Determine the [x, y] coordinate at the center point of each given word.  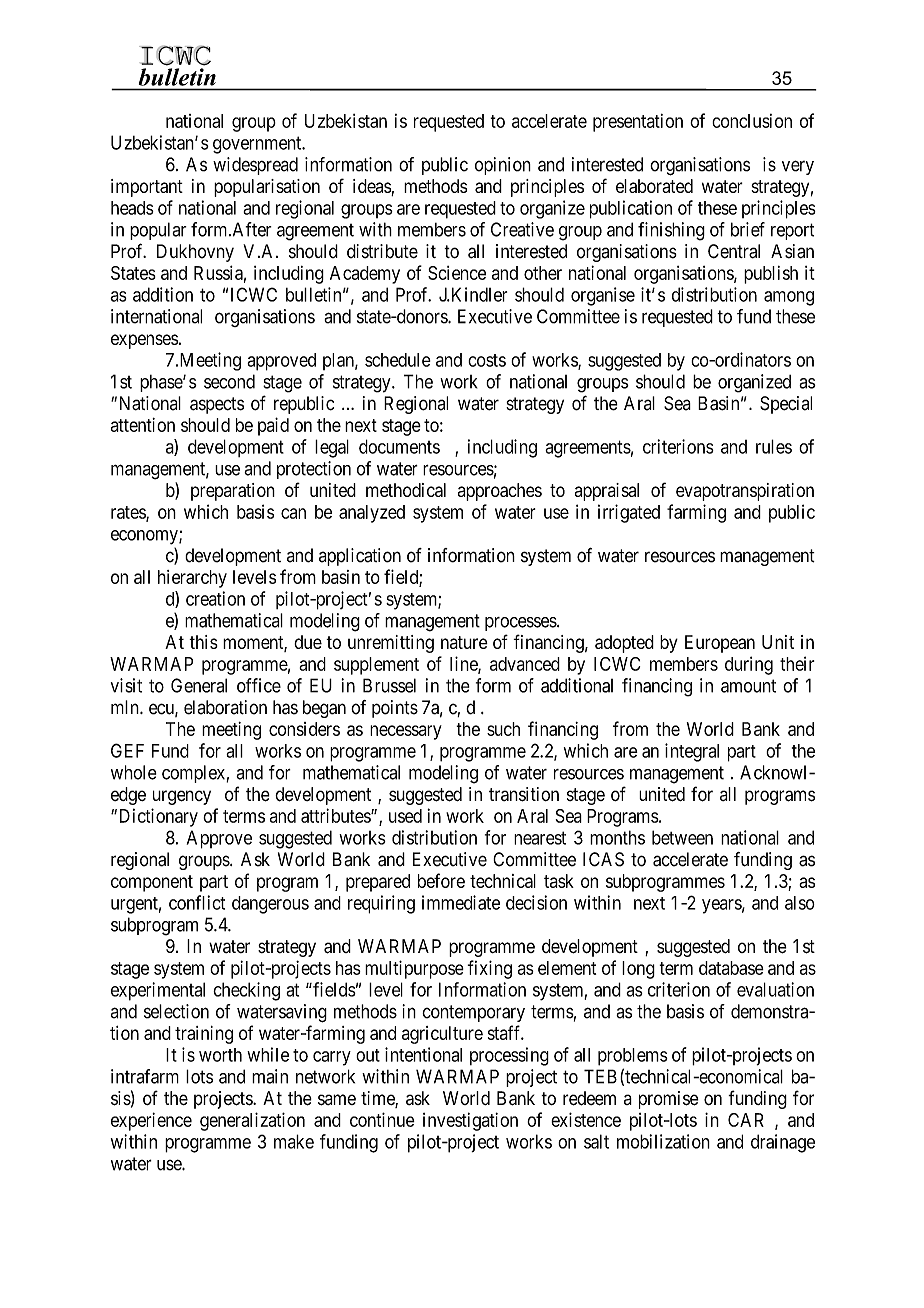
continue [382, 1119]
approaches [500, 492]
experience [151, 1121]
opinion [503, 166]
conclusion [752, 121]
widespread [255, 166]
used [405, 816]
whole [134, 772]
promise [669, 1100]
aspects [217, 405]
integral [692, 752]
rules [774, 446]
